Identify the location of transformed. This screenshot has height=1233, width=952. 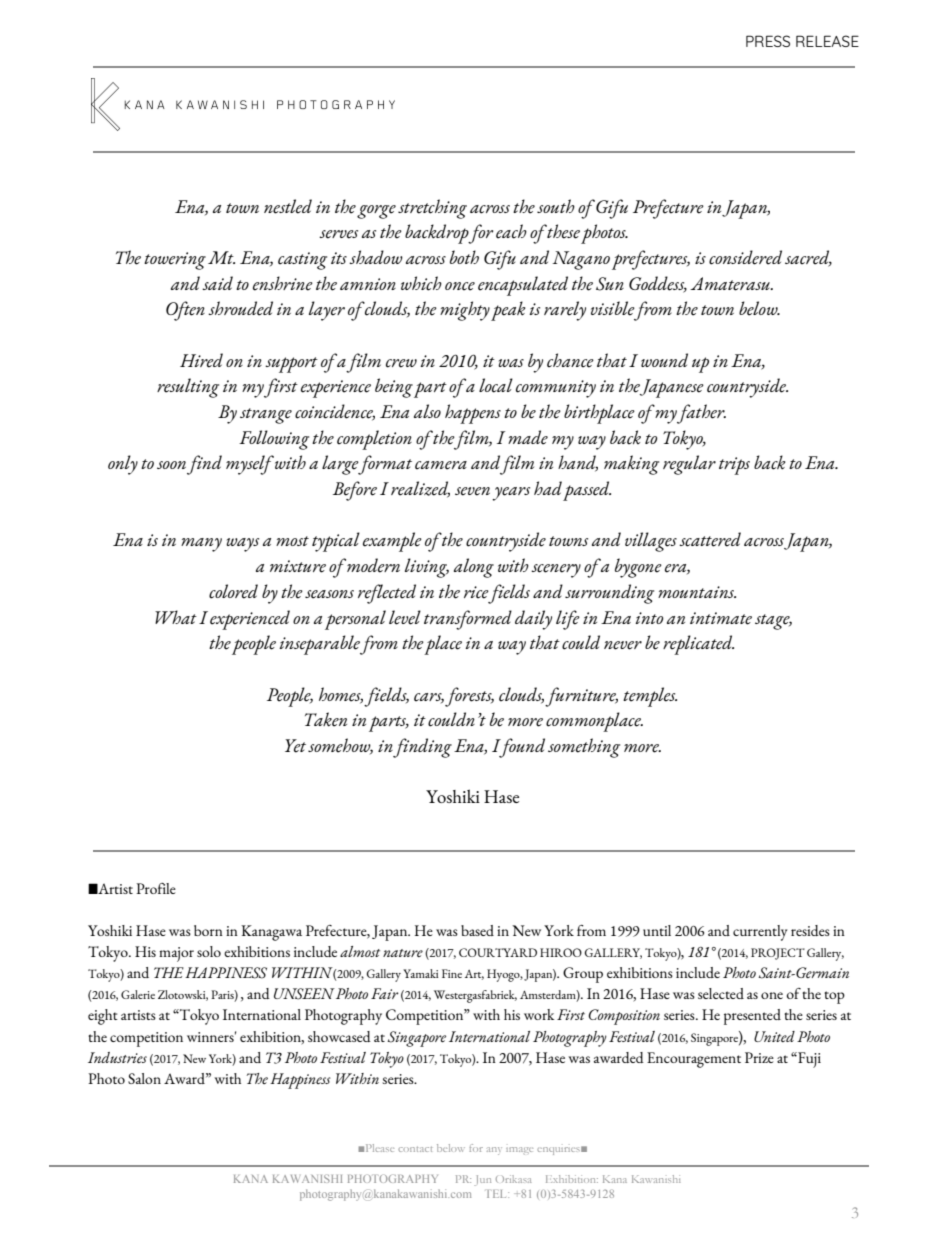
(468, 620).
